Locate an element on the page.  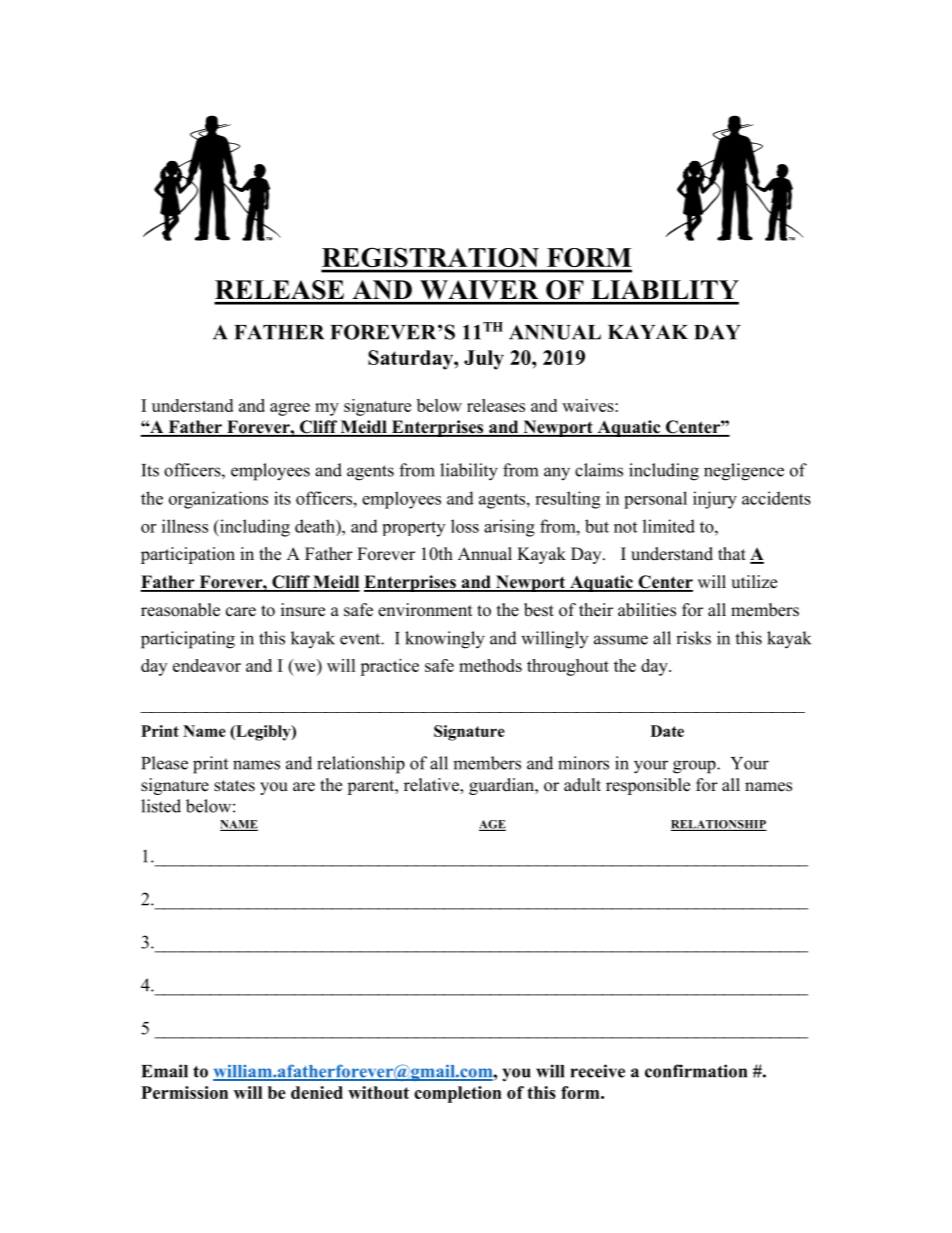
July is located at coordinates (484, 360).
